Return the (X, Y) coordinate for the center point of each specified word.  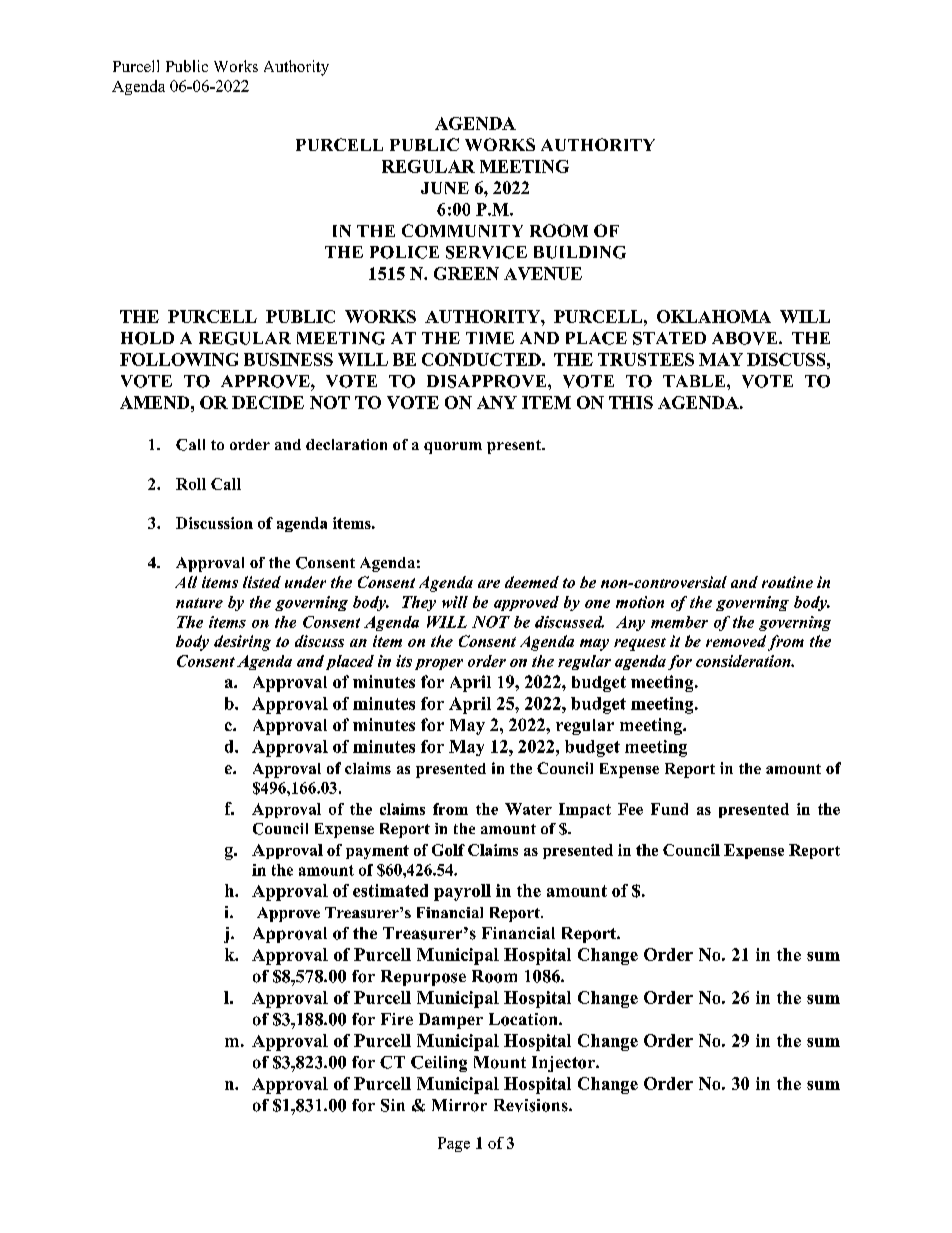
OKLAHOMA (714, 316)
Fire (397, 1019)
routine (787, 582)
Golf (448, 850)
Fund (669, 809)
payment (377, 852)
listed (262, 582)
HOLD (147, 338)
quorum (453, 448)
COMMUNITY (462, 230)
